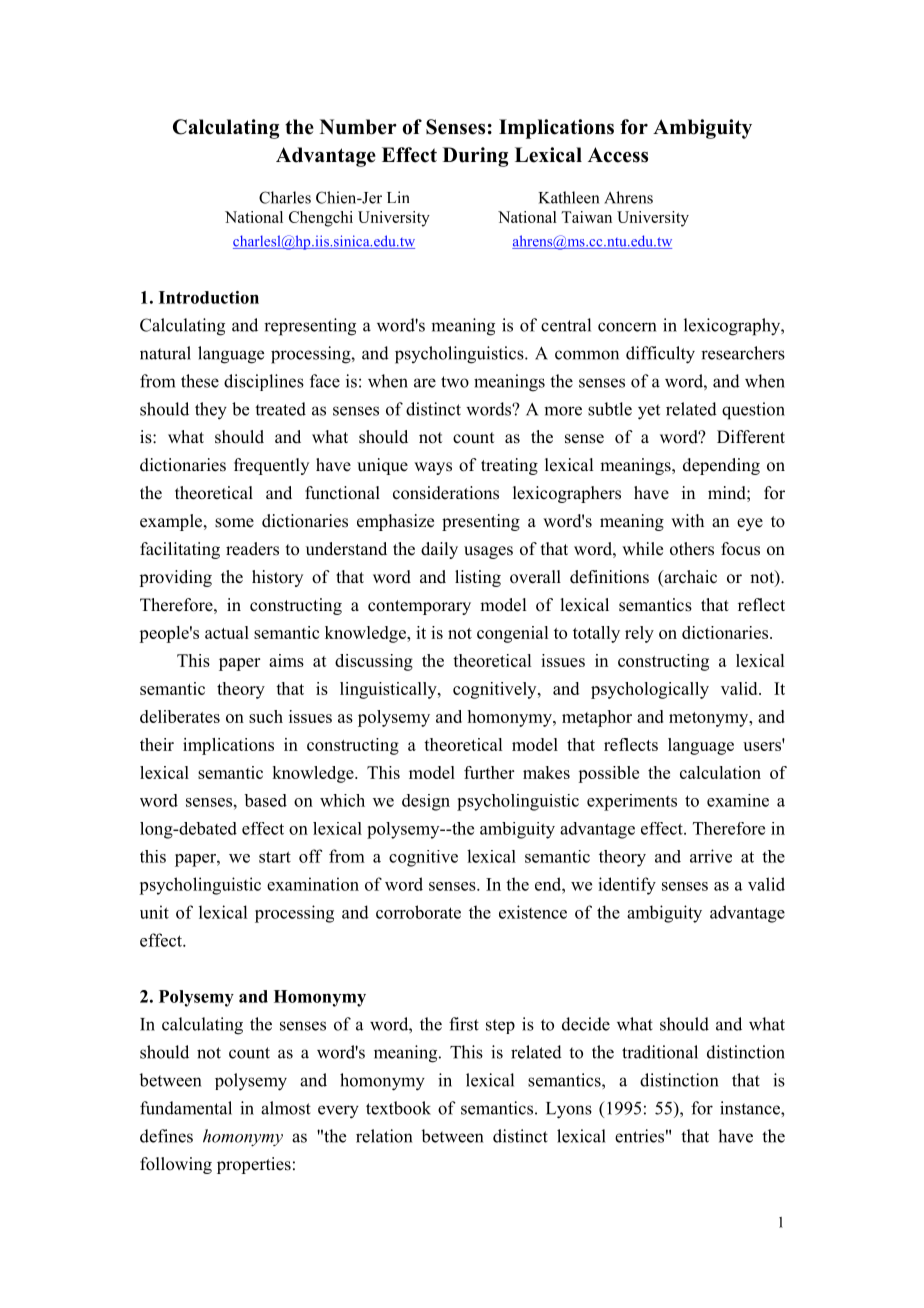  Describe the element at coordinates (639, 634) in the page. I see `rely` at that location.
